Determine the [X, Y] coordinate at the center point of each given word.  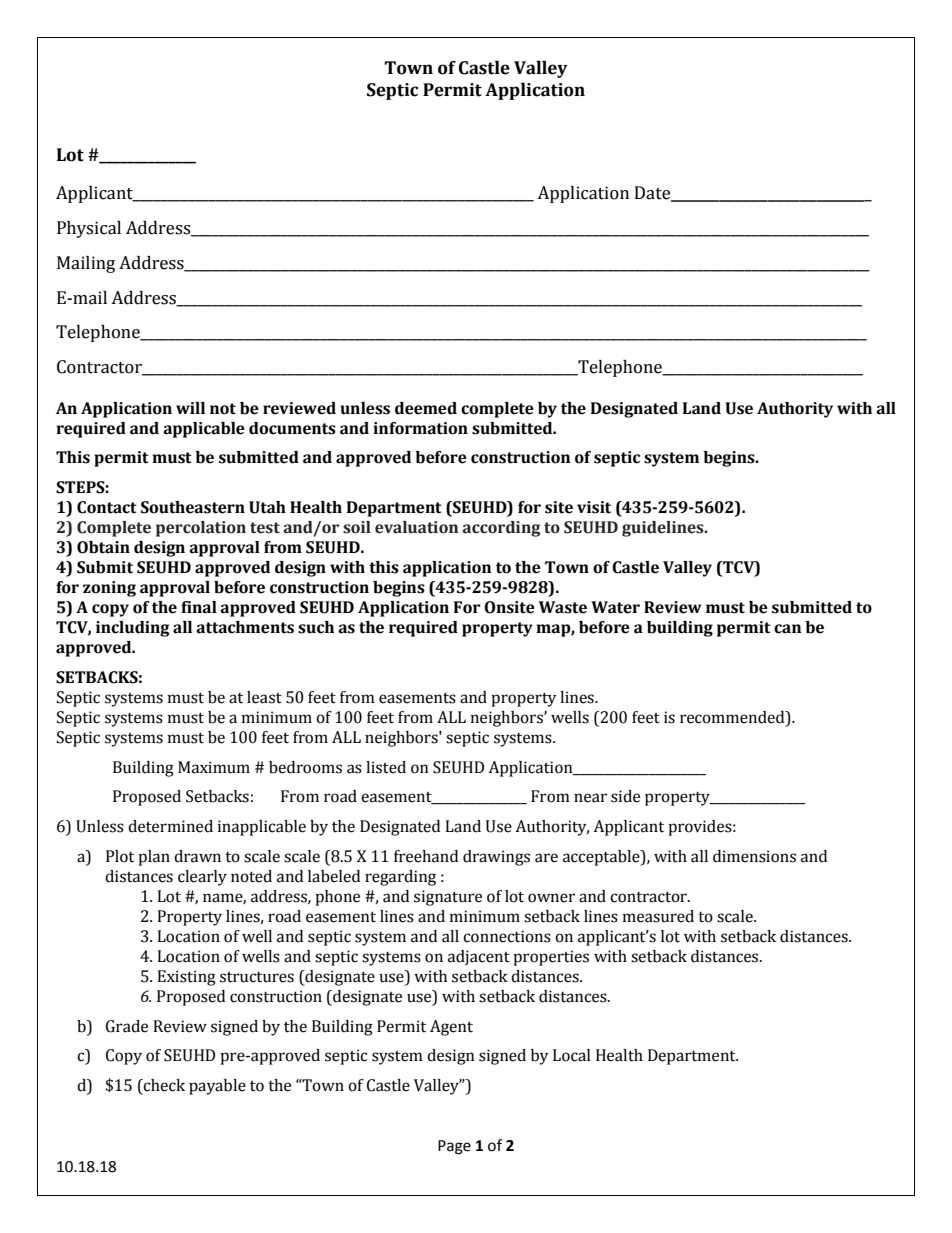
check [163, 1085]
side [625, 796]
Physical [89, 229]
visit [594, 507]
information [420, 428]
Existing [186, 978]
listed [386, 767]
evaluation [416, 527]
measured [658, 916]
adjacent [479, 958]
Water [615, 607]
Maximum [214, 767]
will [190, 408]
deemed [426, 408]
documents [292, 428]
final [199, 607]
